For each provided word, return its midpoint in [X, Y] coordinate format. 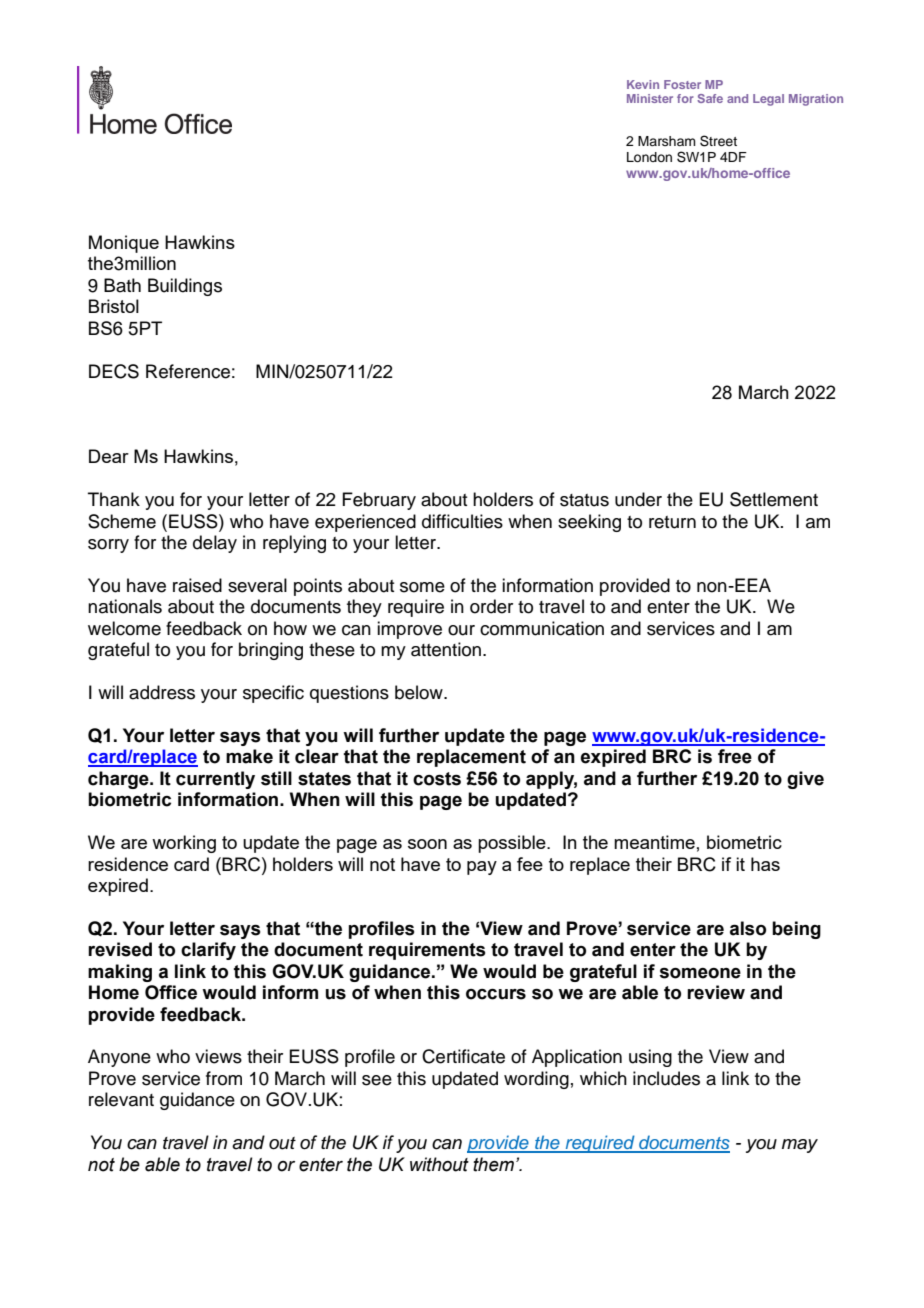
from [224, 1078]
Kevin [643, 84]
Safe [710, 98]
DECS [114, 371]
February [379, 501]
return [672, 522]
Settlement [774, 499]
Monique [124, 244]
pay [482, 868]
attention [446, 649]
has [765, 864]
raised [197, 585]
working [184, 844]
